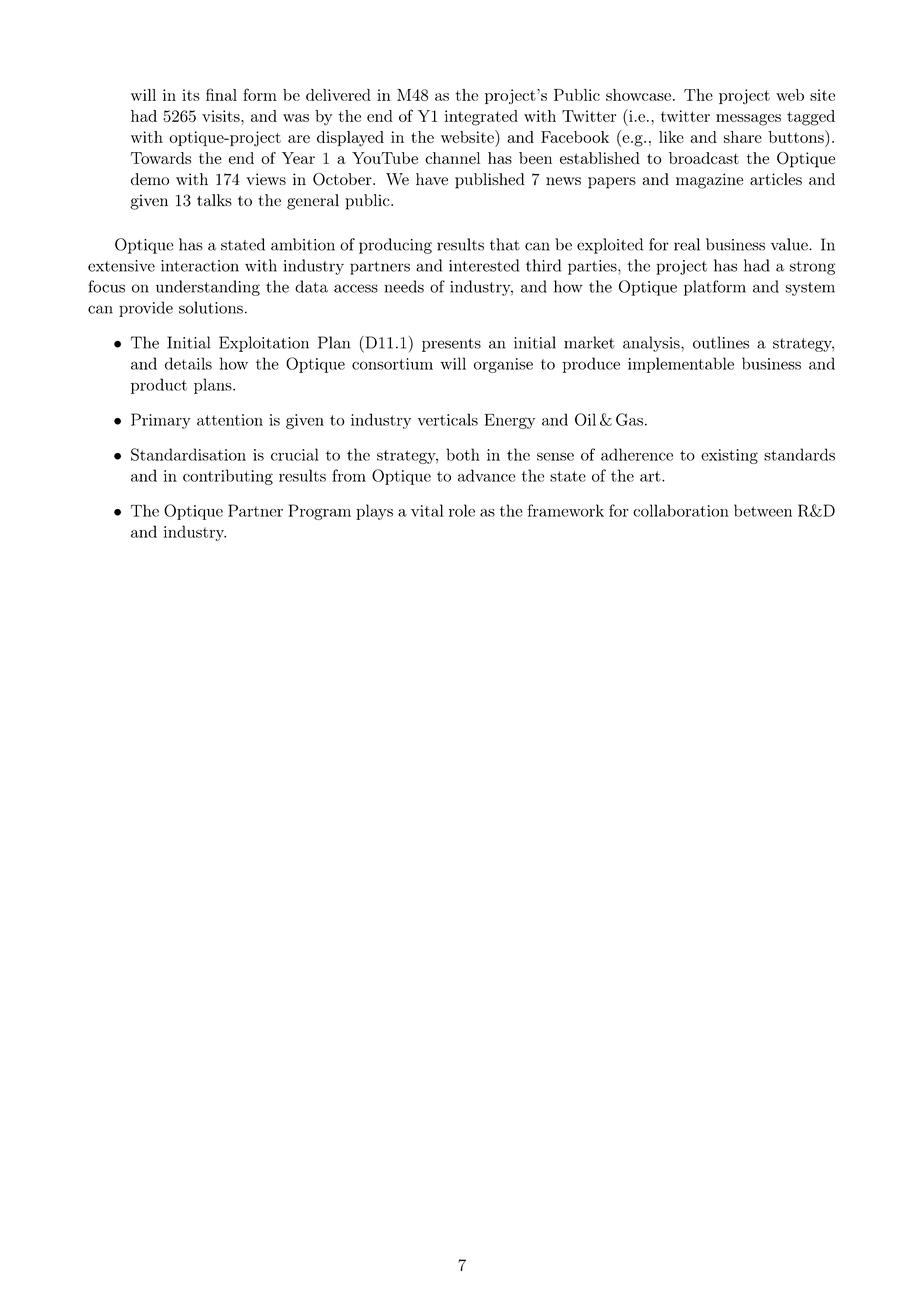 The width and height of the image is (924, 1308). I want to click on verticals, so click(448, 419).
